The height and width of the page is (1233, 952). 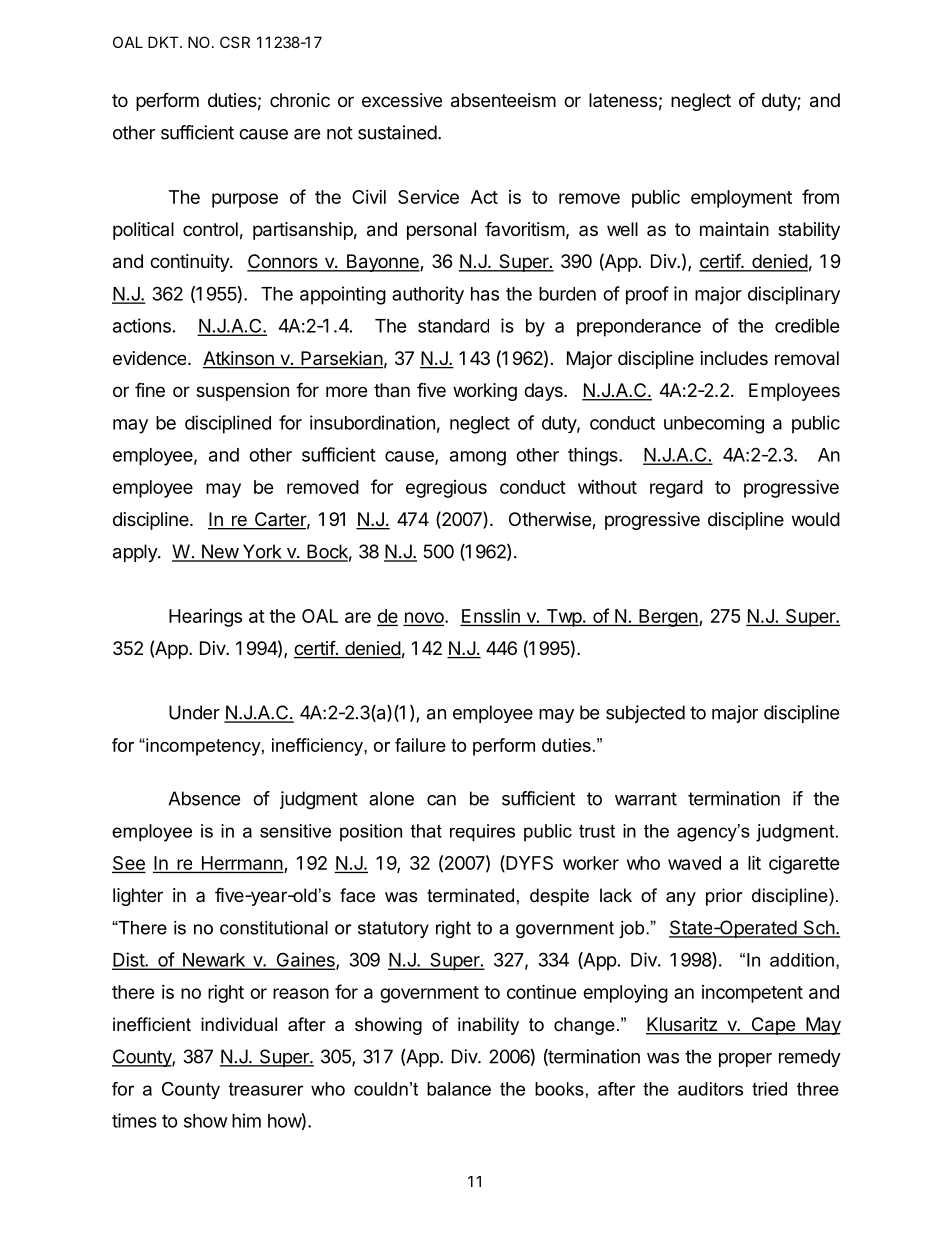 What do you see at coordinates (425, 618) in the page?
I see `novo` at bounding box center [425, 618].
